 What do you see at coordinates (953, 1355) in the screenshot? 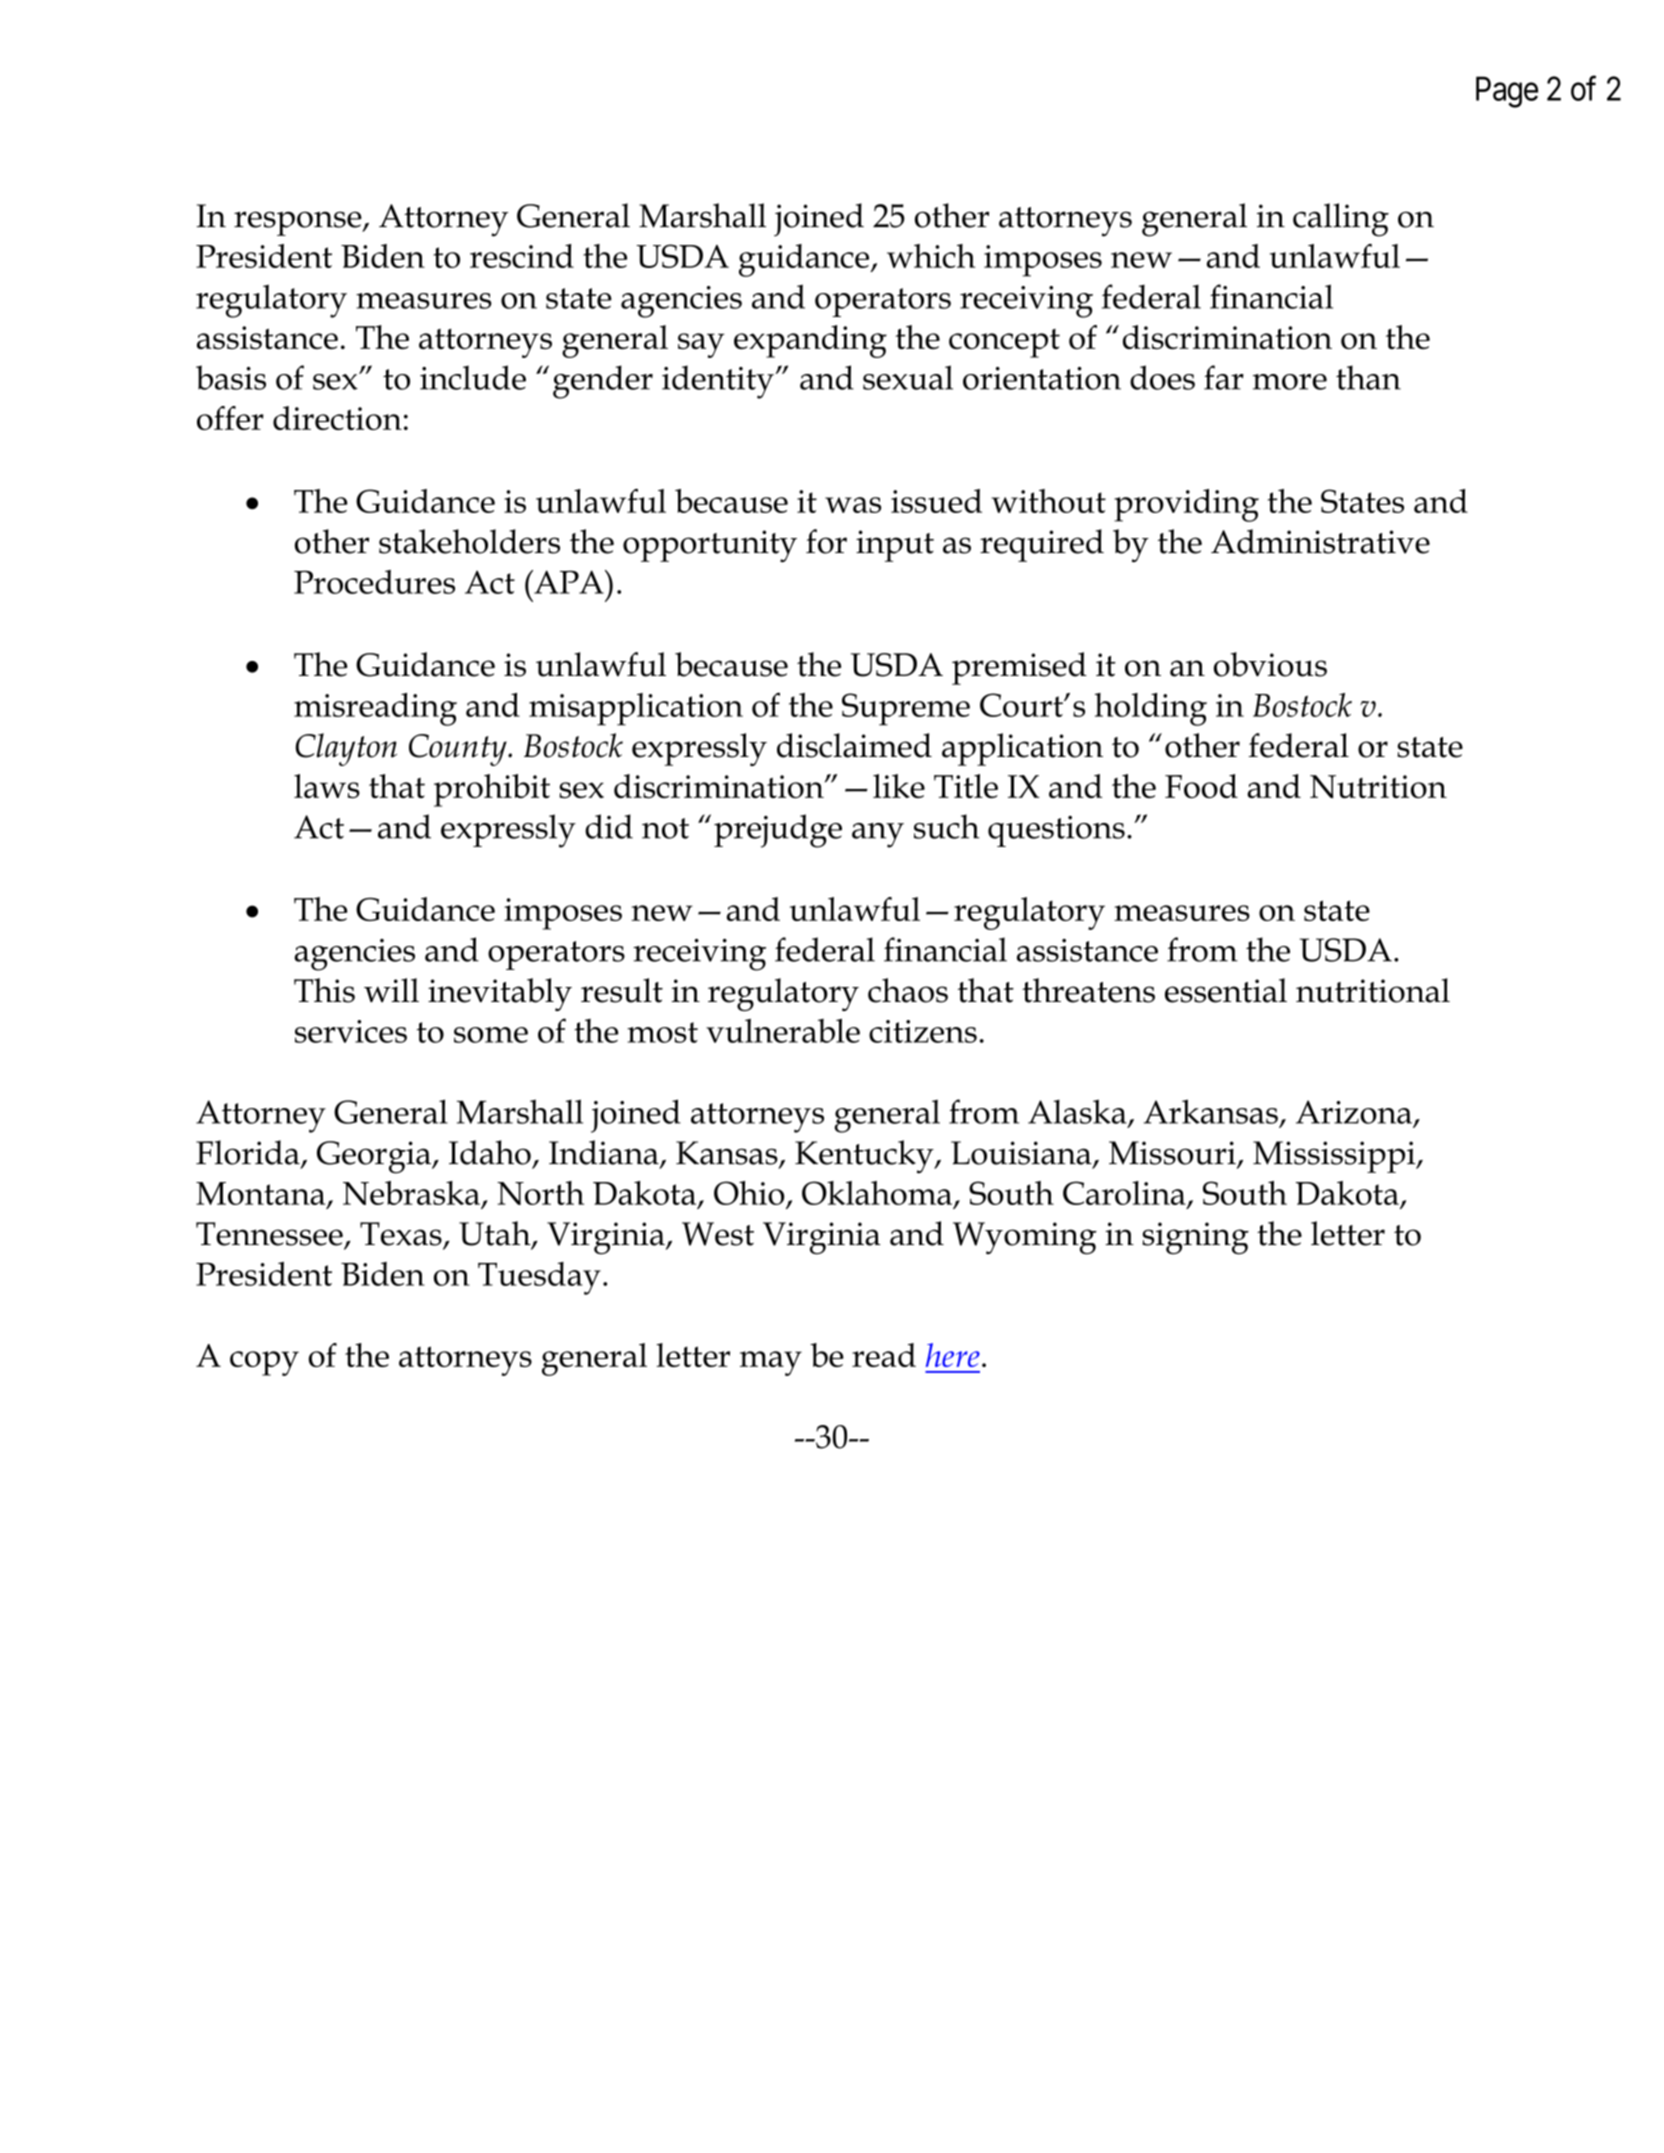
I see `here` at bounding box center [953, 1355].
